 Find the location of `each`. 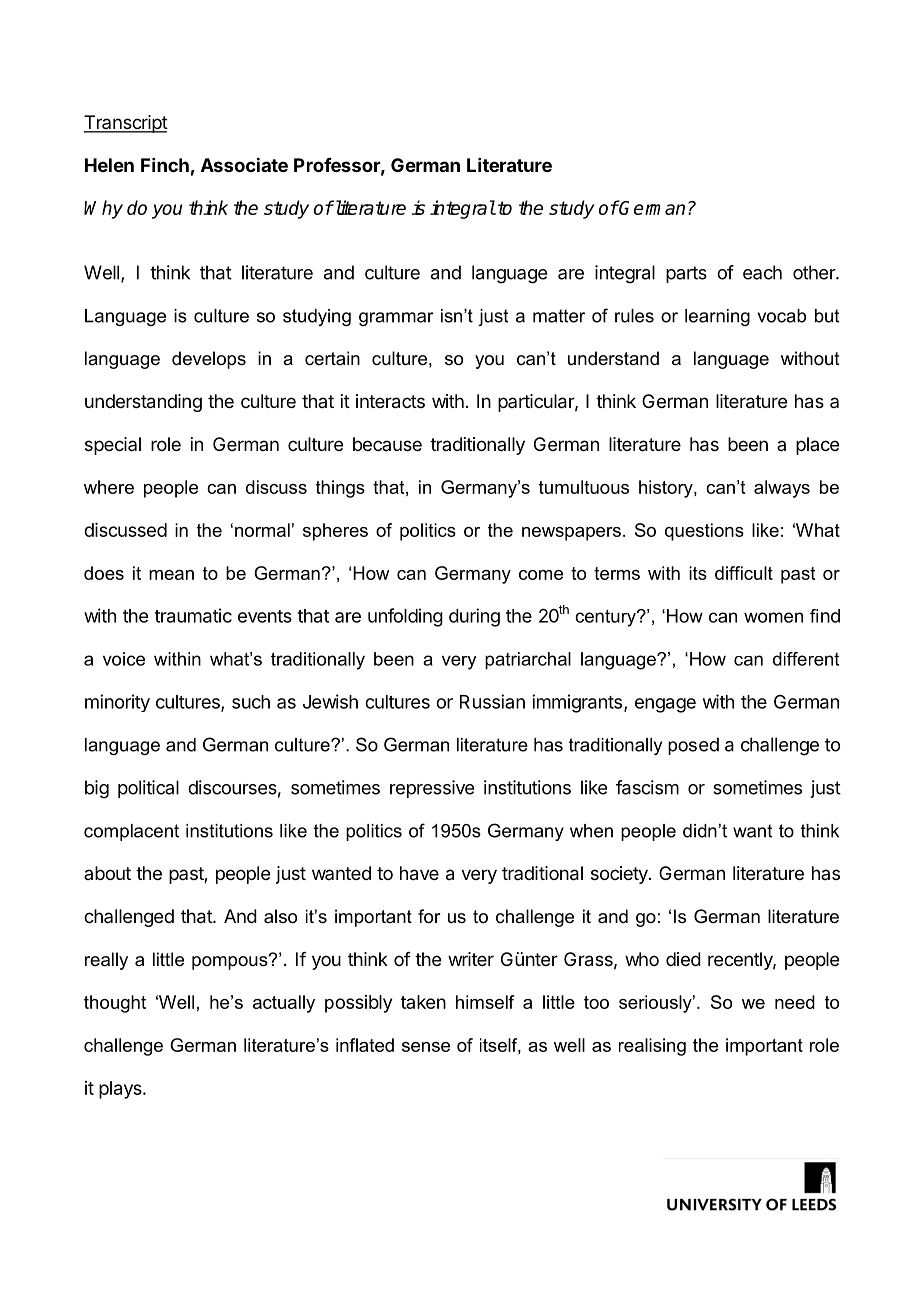

each is located at coordinates (762, 272).
